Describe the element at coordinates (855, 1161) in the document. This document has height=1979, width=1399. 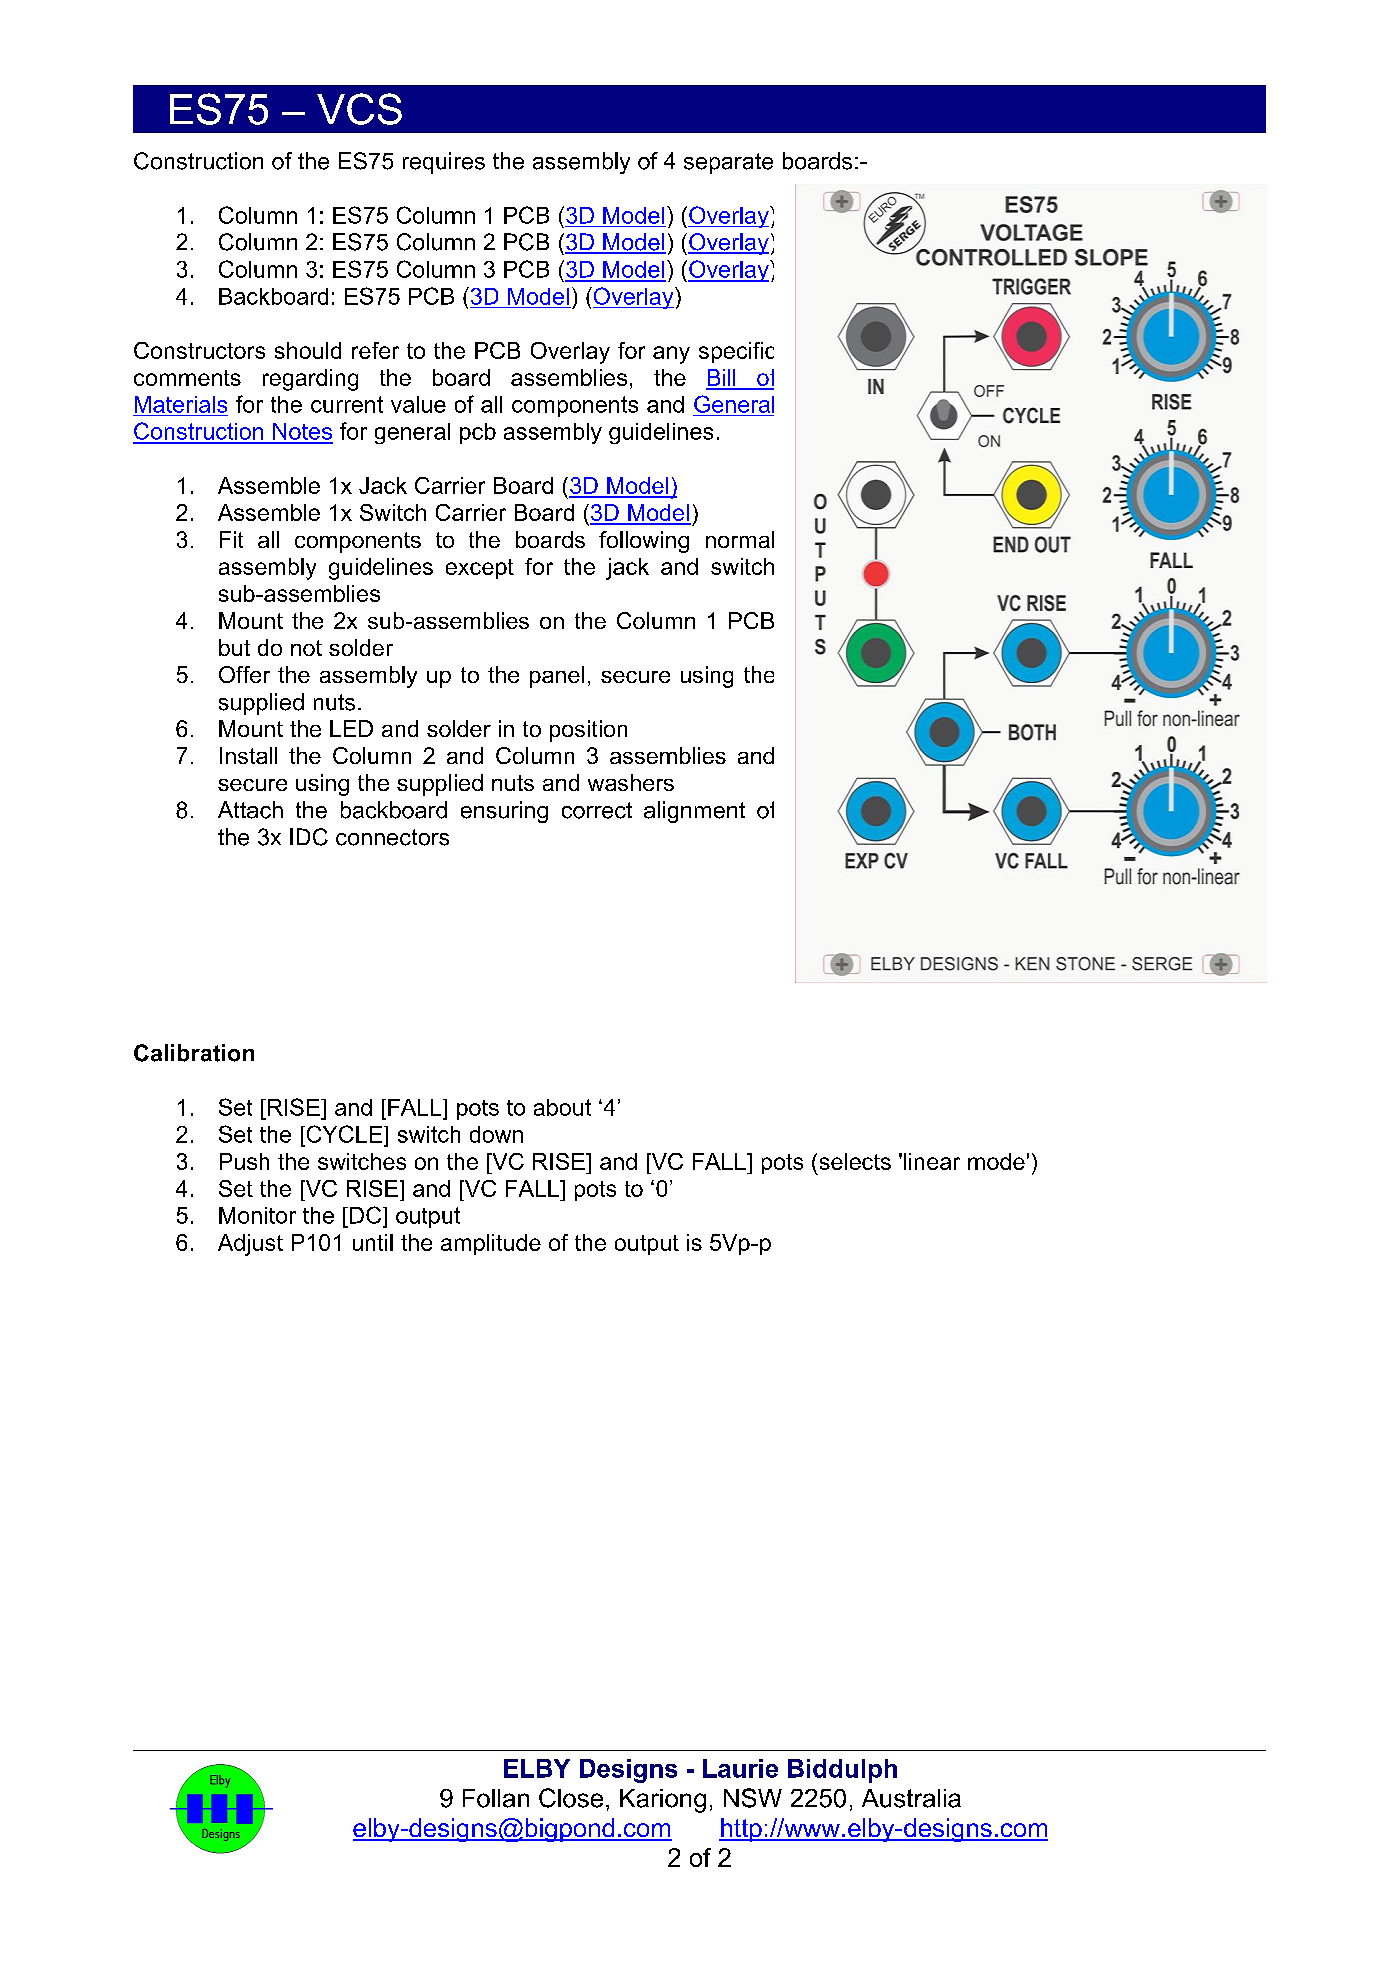
I see `selects` at that location.
